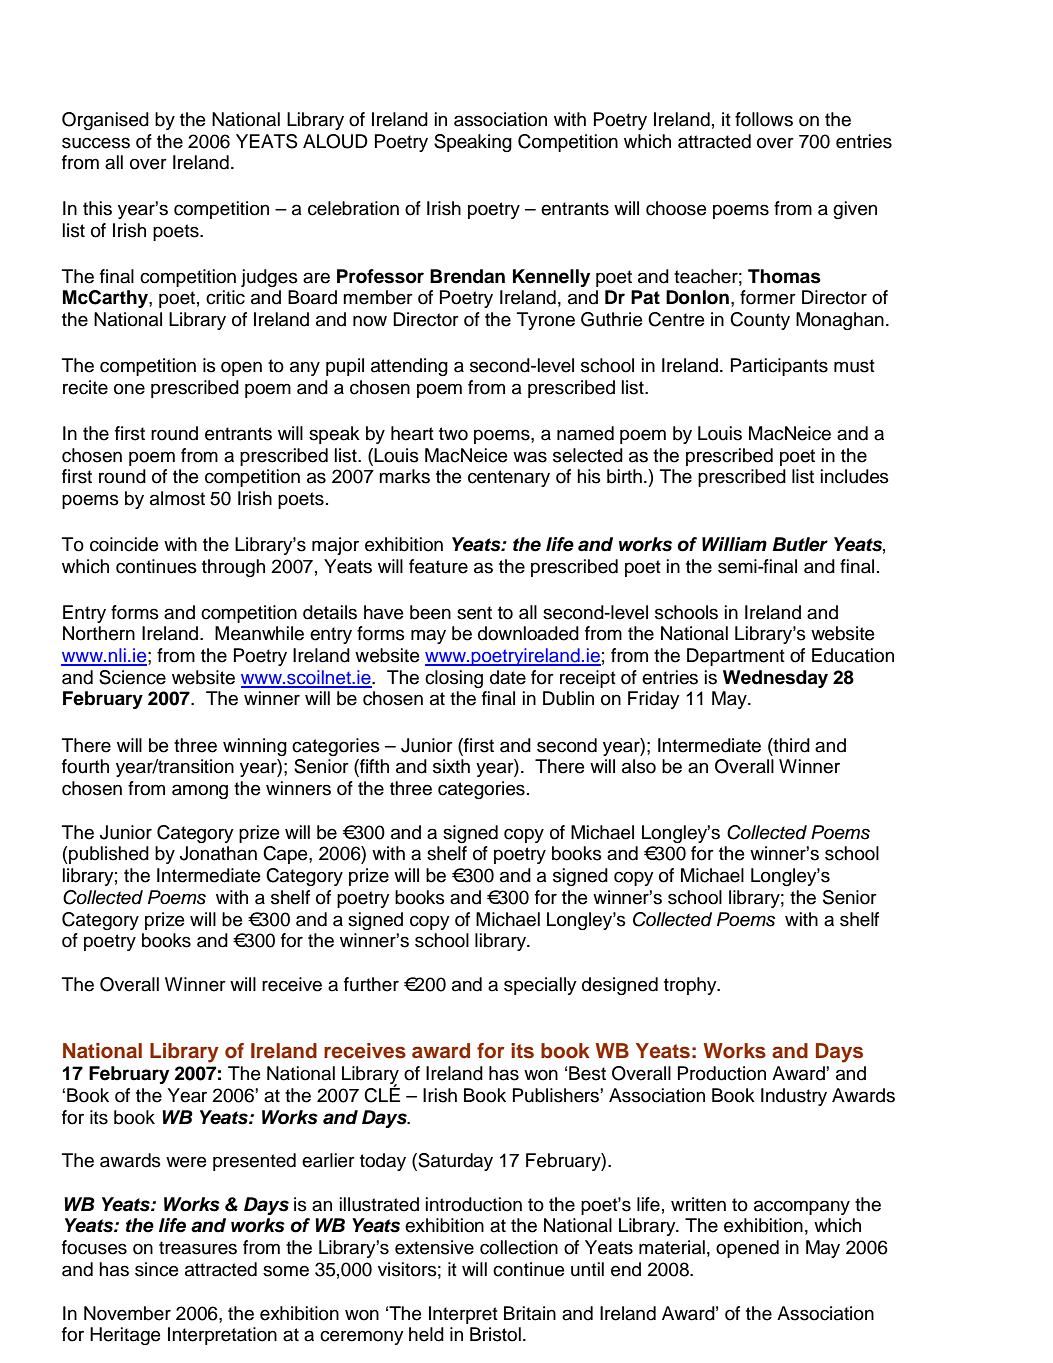  What do you see at coordinates (453, 434) in the screenshot?
I see `two` at bounding box center [453, 434].
